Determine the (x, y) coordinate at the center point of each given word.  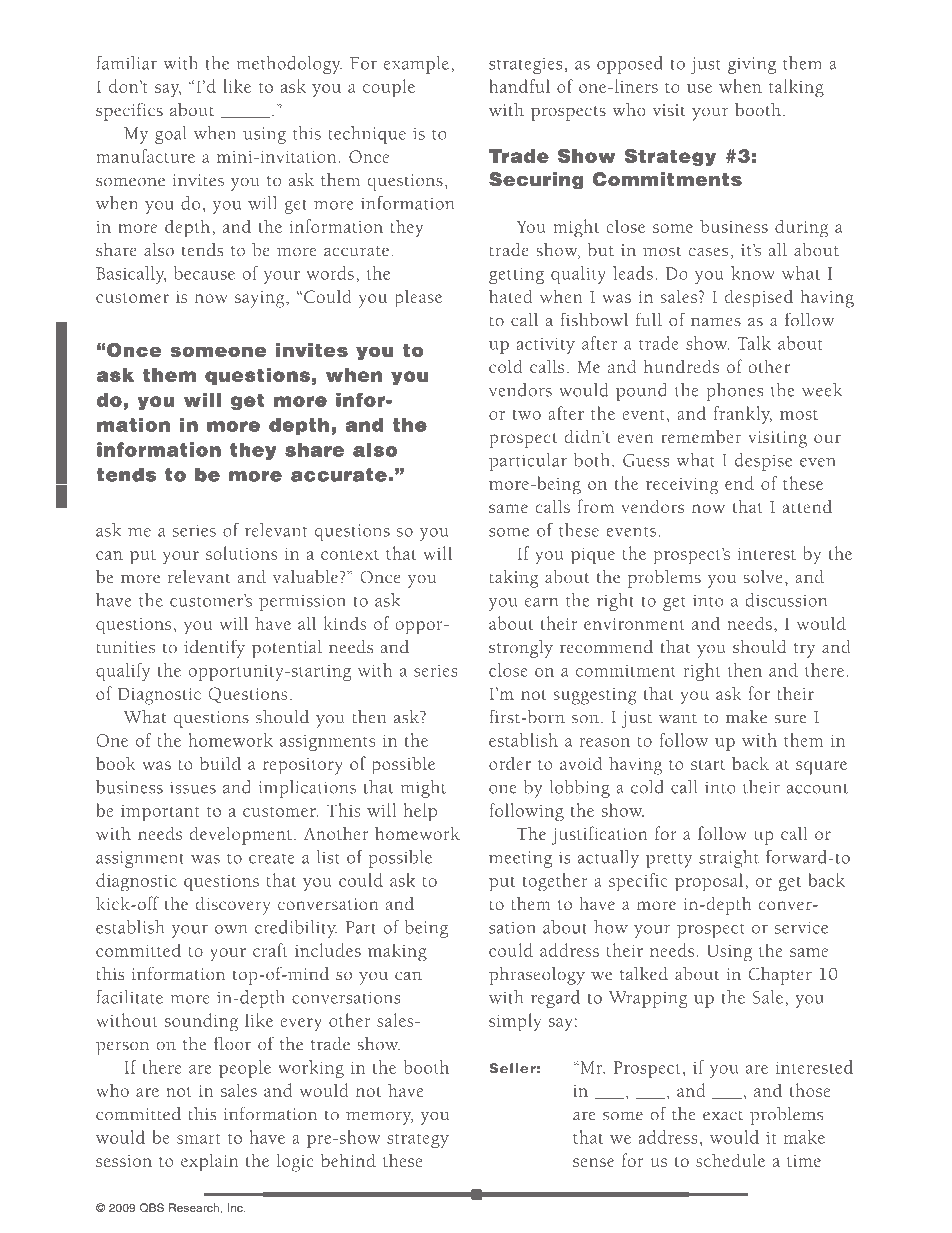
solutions (242, 553)
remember (701, 437)
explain (210, 1162)
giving (752, 65)
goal (170, 135)
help (420, 812)
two (527, 415)
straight (729, 859)
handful (519, 86)
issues (193, 787)
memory (379, 1118)
